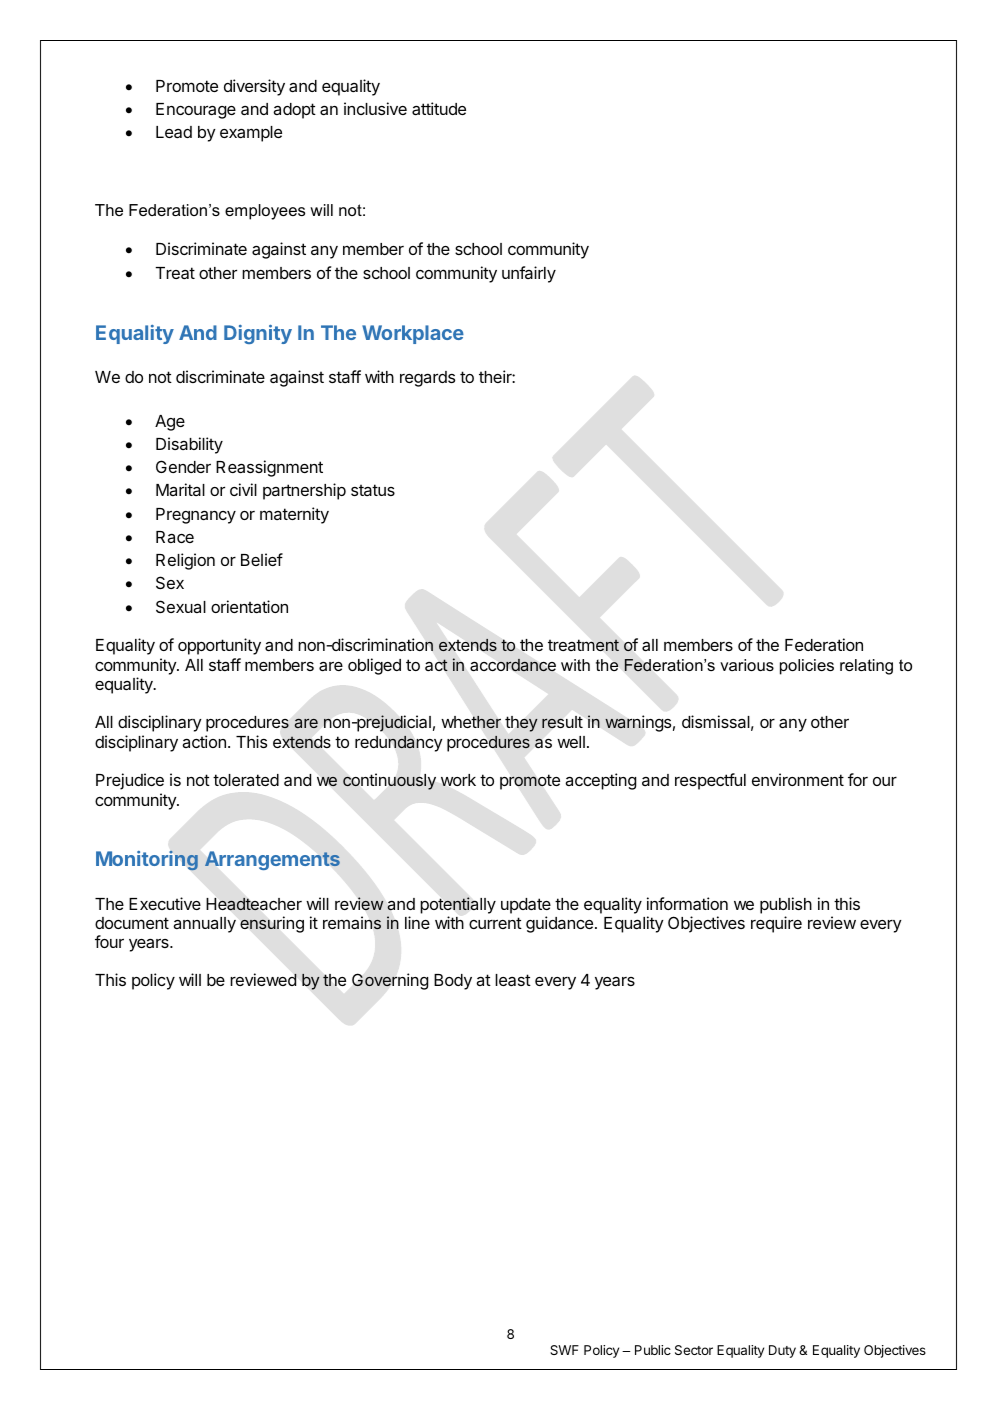 The image size is (997, 1410). What do you see at coordinates (564, 1350) in the document?
I see `SWF` at bounding box center [564, 1350].
